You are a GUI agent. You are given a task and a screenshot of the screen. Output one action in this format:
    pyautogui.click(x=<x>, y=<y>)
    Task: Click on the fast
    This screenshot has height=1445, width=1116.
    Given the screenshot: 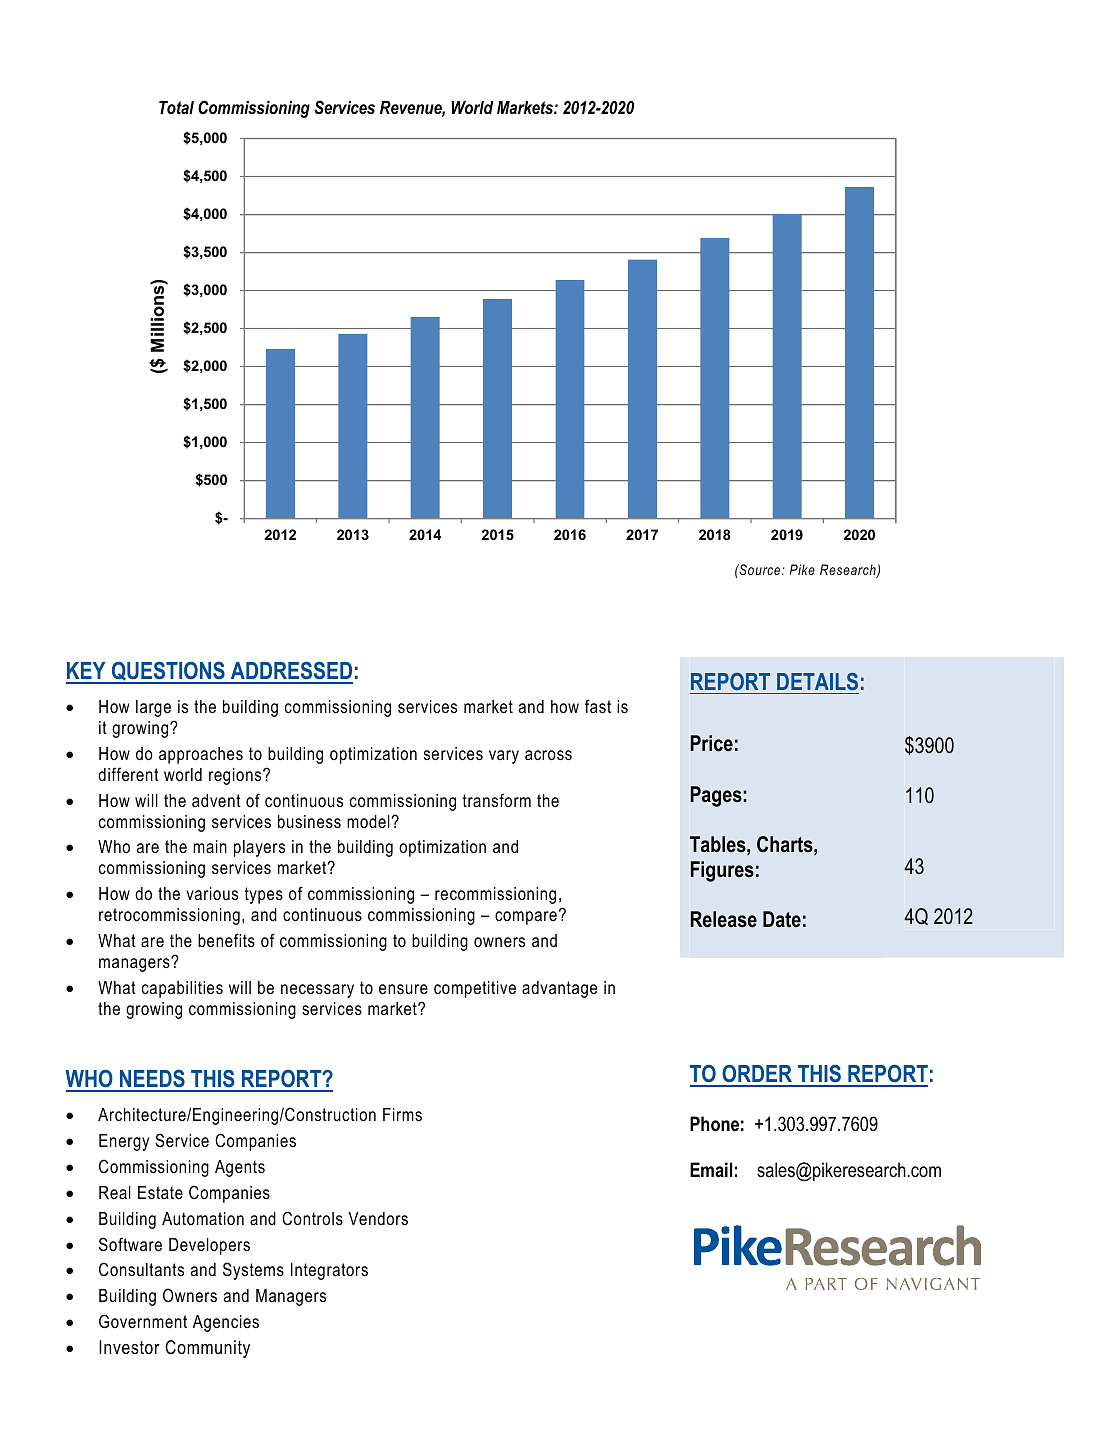 What is the action you would take?
    pyautogui.click(x=598, y=706)
